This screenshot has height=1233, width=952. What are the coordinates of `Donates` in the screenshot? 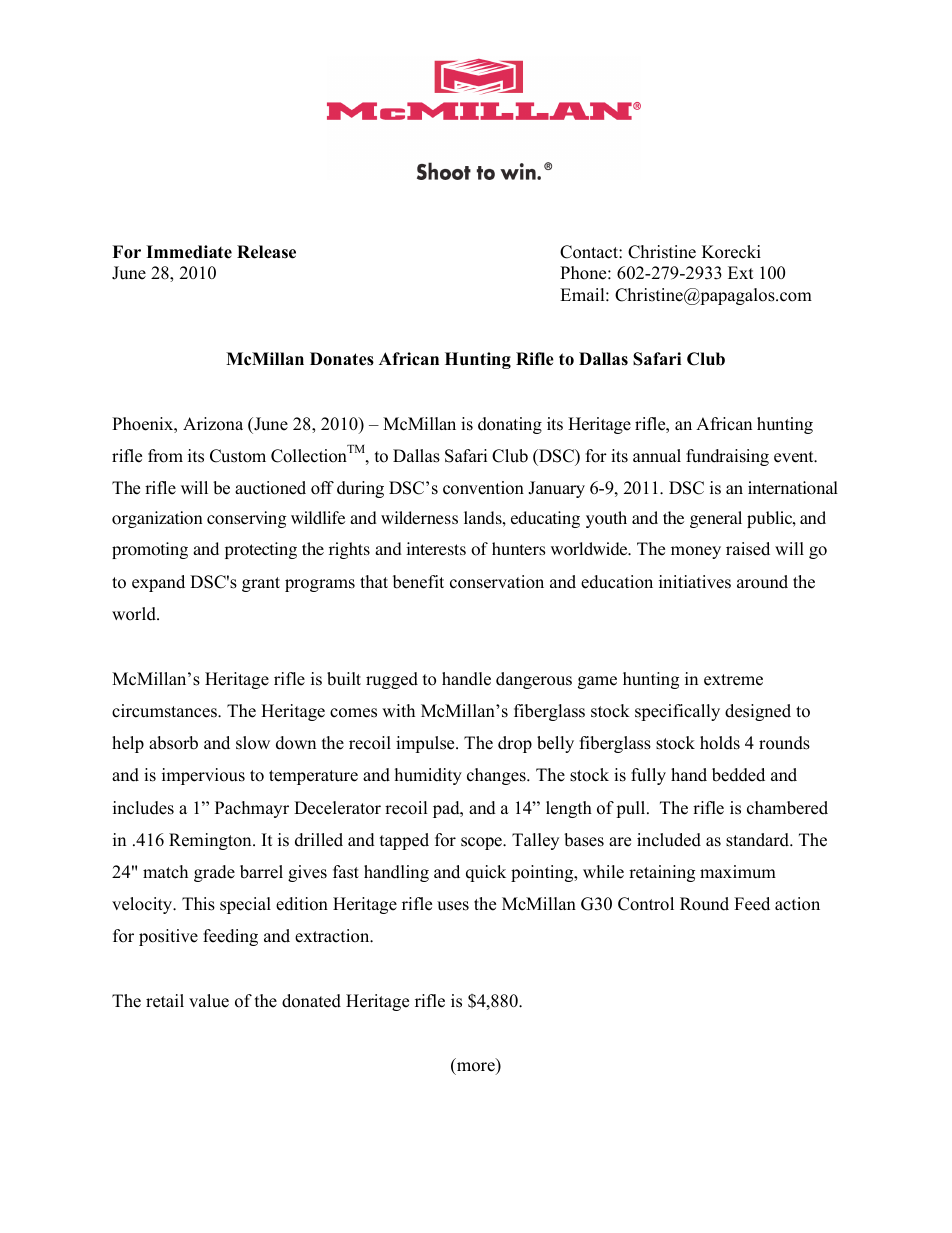 It's located at (342, 359).
